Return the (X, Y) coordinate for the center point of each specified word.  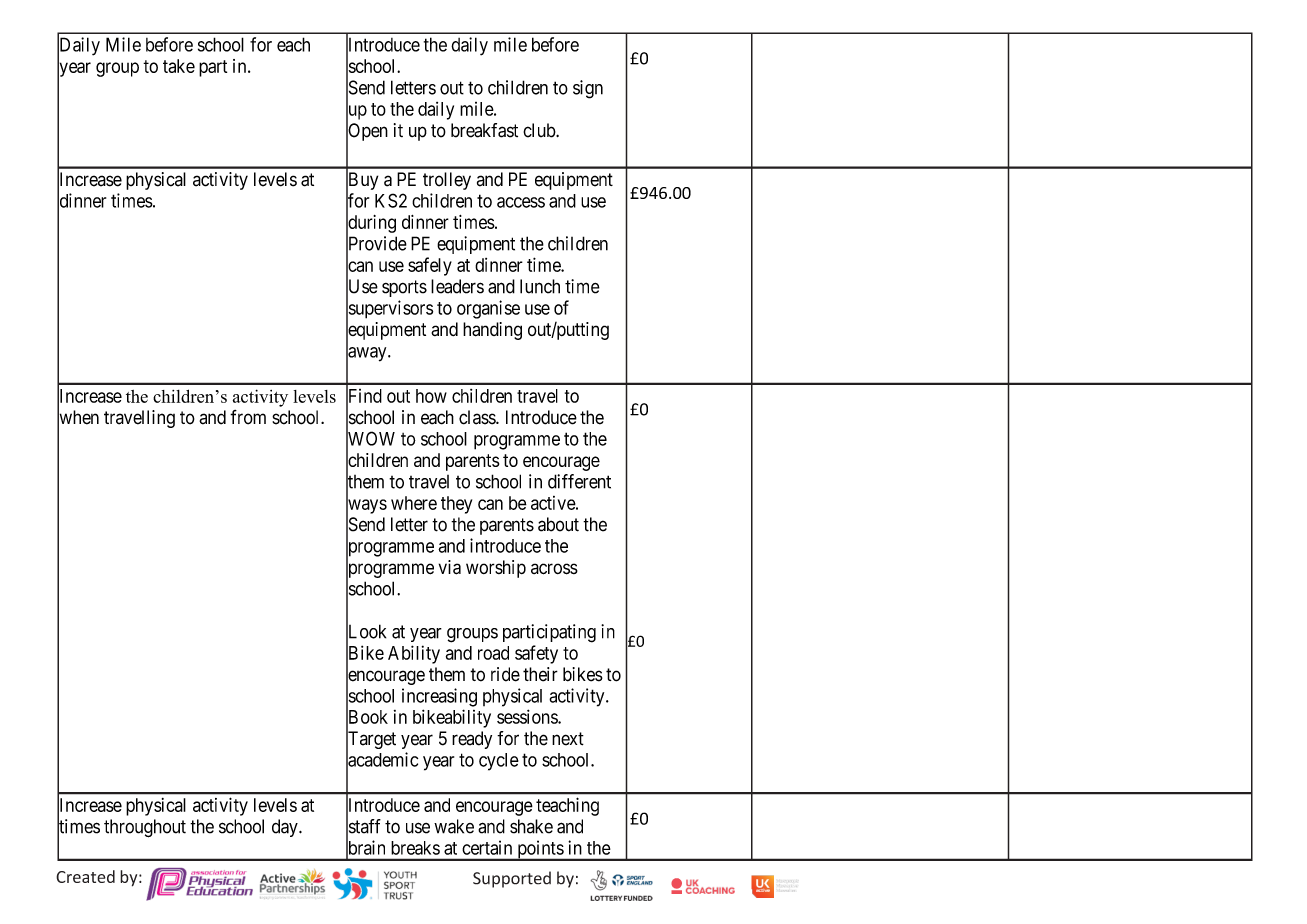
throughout (145, 828)
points (540, 850)
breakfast (484, 130)
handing (492, 331)
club (540, 130)
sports (404, 288)
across (554, 569)
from (248, 417)
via (450, 567)
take (179, 66)
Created (85, 876)
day (286, 828)
